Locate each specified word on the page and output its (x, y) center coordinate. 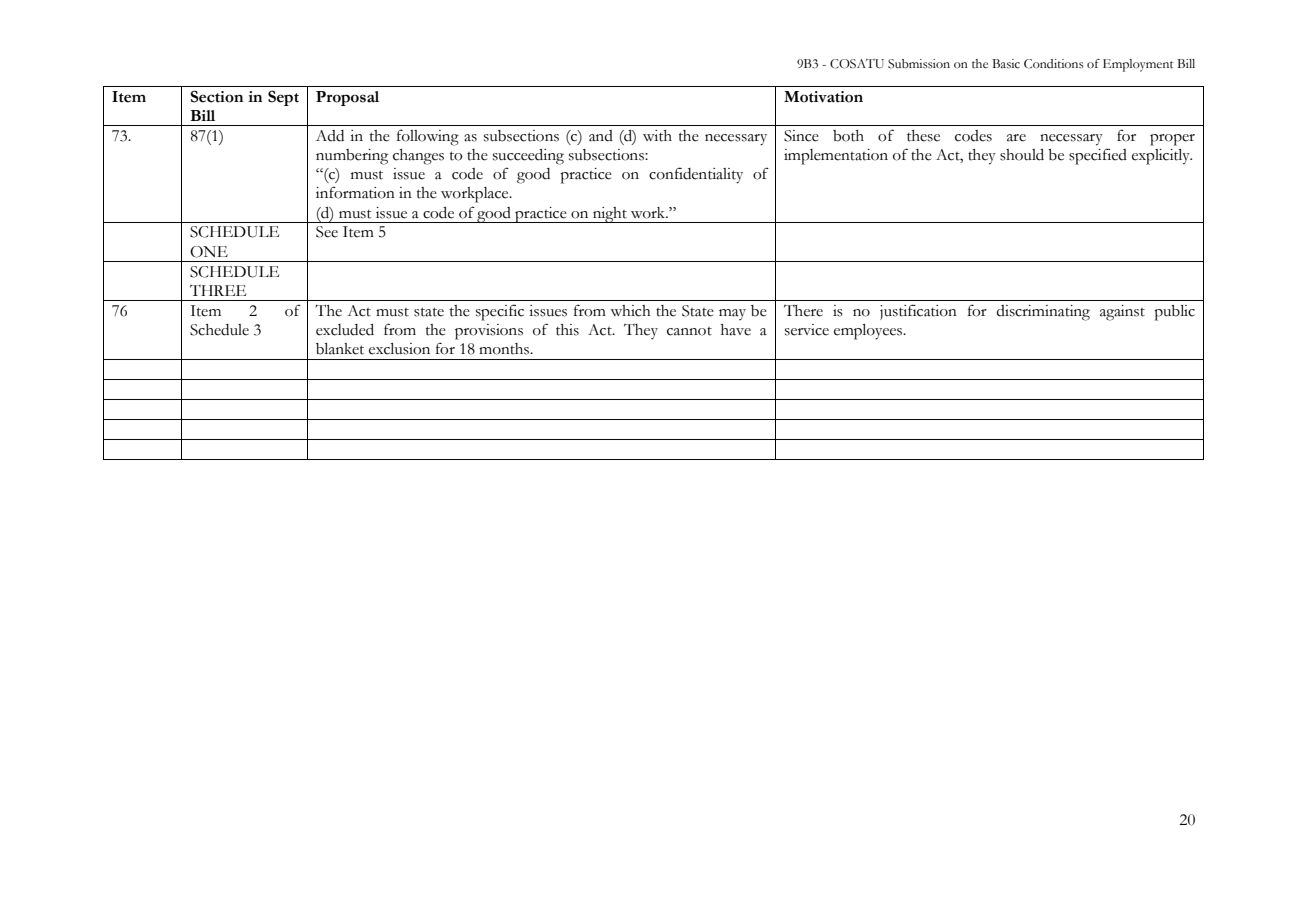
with (657, 136)
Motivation (823, 97)
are (1016, 138)
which (630, 311)
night (610, 215)
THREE (218, 290)
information (355, 192)
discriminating (1043, 313)
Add (330, 136)
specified (1098, 156)
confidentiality (696, 175)
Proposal (347, 98)
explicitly (1162, 157)
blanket (340, 349)
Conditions (1054, 64)
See (327, 232)
